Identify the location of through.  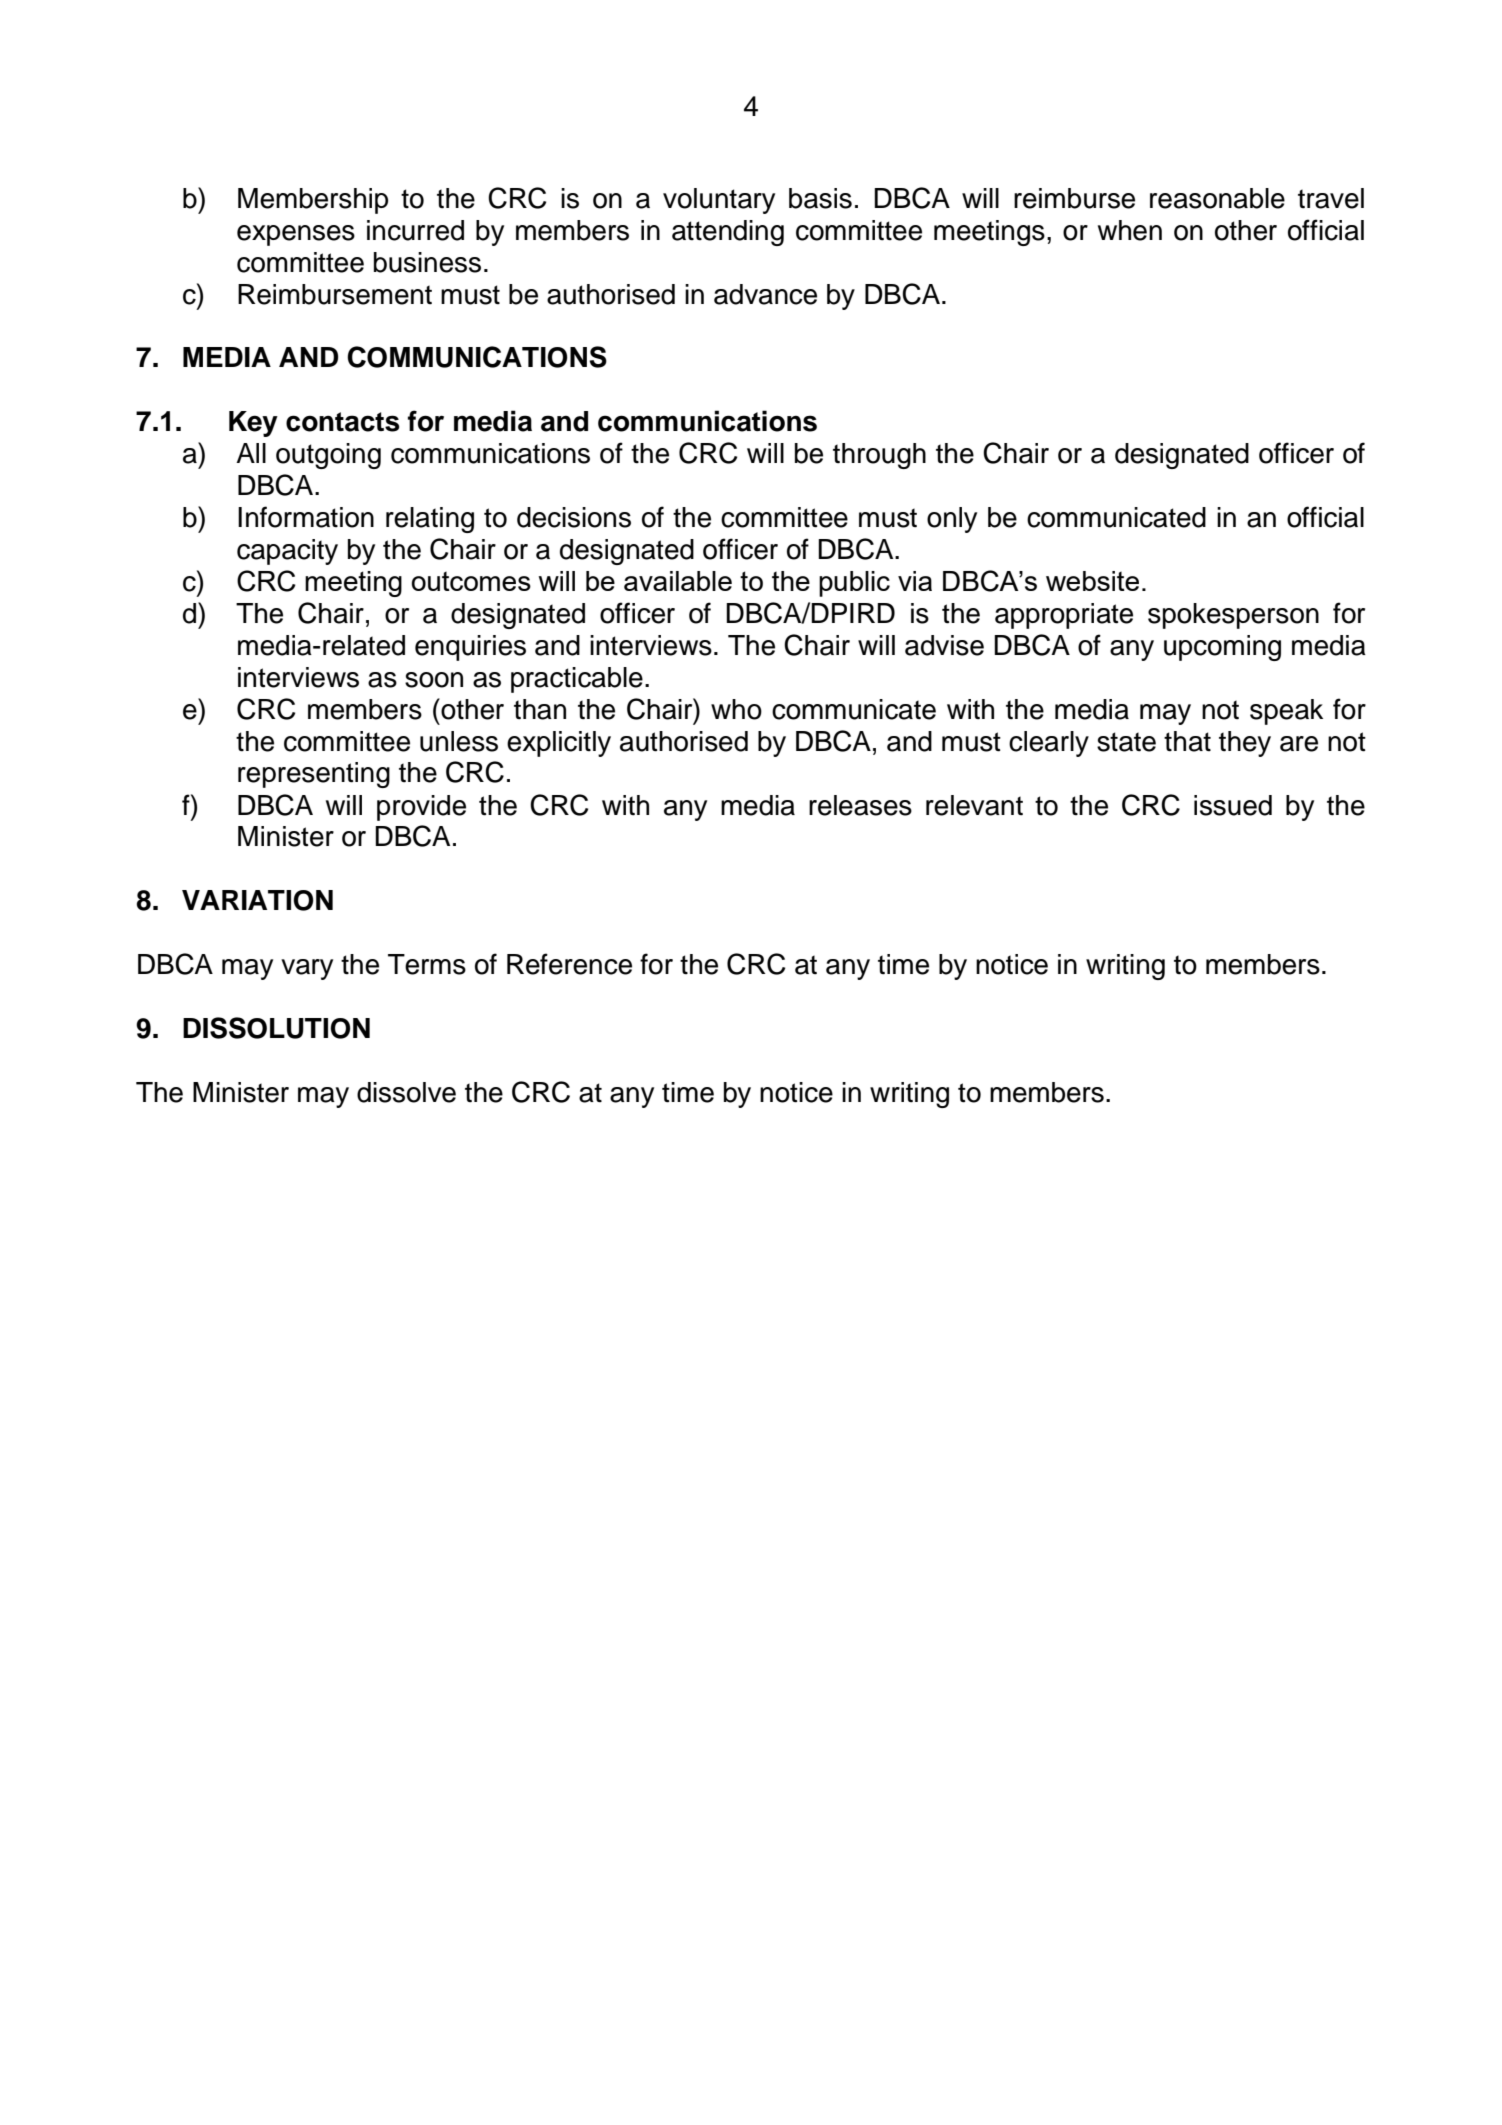
(879, 456).
